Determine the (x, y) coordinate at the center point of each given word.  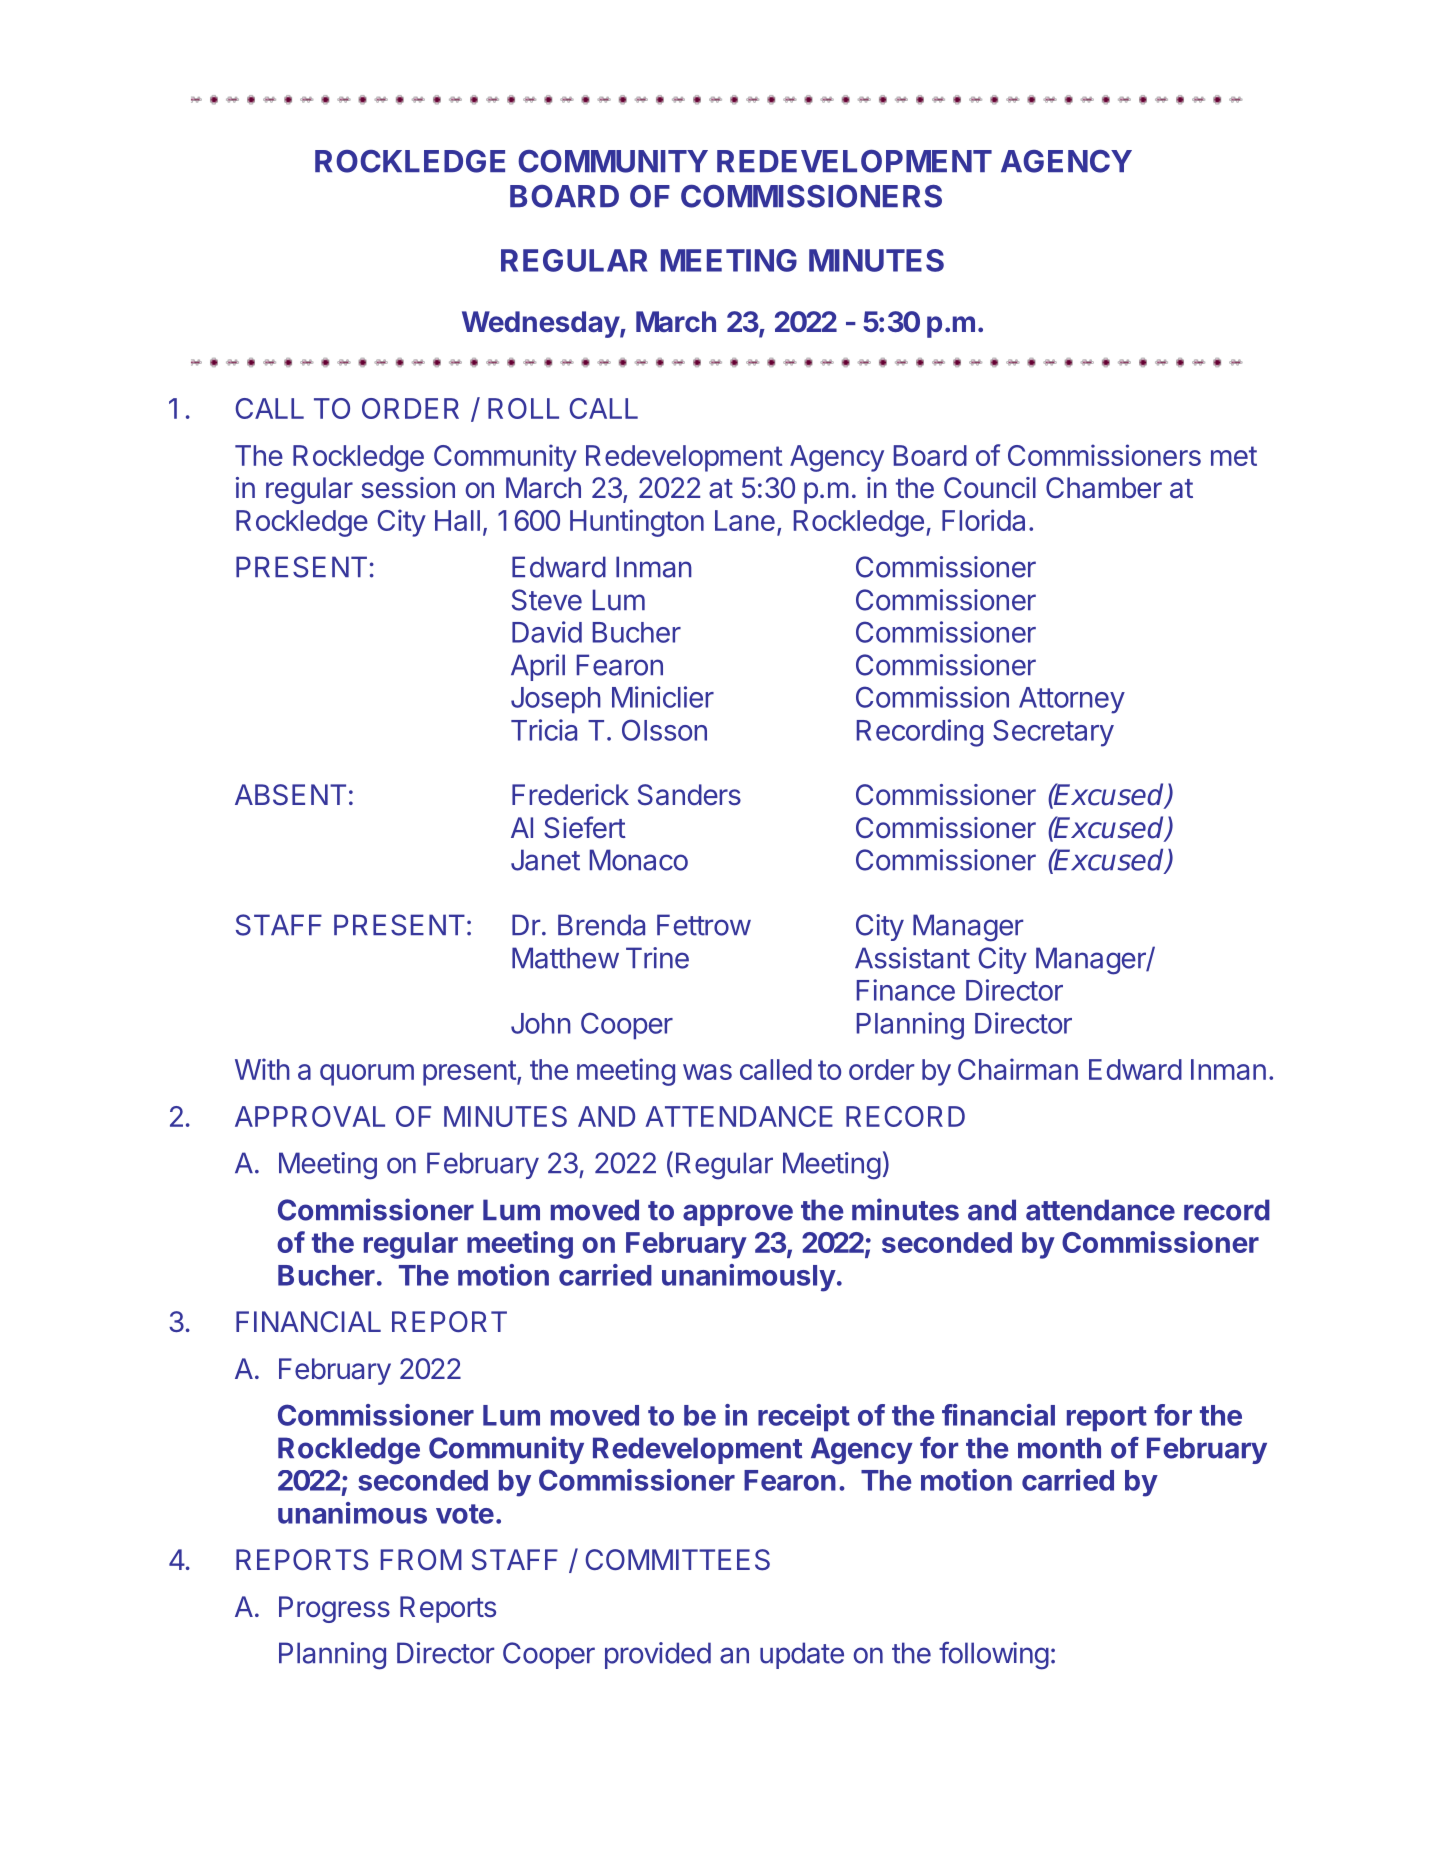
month (1059, 1448)
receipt (804, 1417)
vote (465, 1514)
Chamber (1104, 488)
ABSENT (290, 795)
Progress (334, 1609)
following (994, 1656)
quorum (367, 1075)
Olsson (664, 730)
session (408, 488)
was (707, 1072)
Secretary (1053, 733)
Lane (745, 520)
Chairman (1018, 1069)
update (802, 1655)
